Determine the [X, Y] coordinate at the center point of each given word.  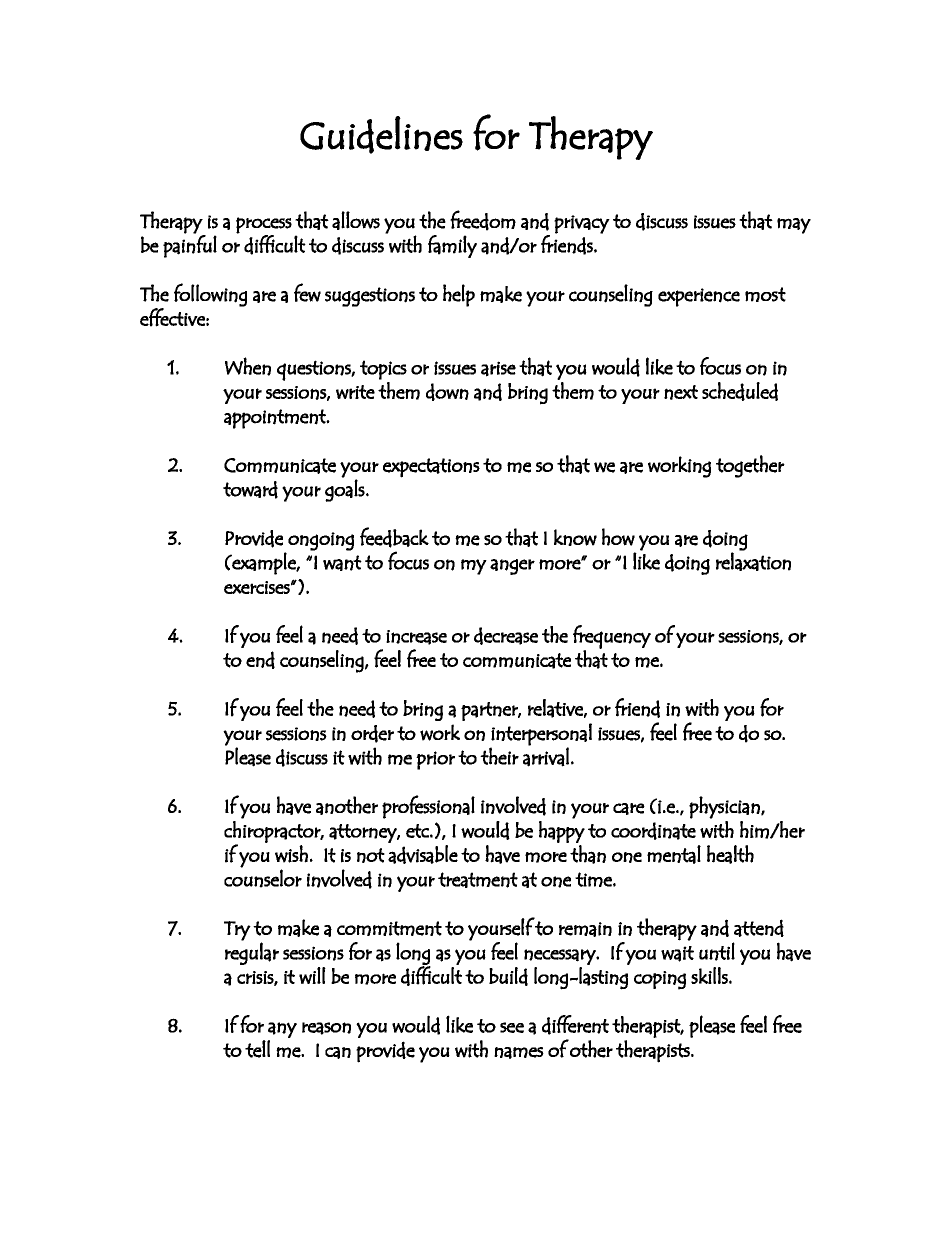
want [342, 563]
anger [512, 567]
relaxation [753, 560]
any [282, 1030]
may [794, 226]
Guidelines [381, 135]
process [264, 225]
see [512, 1027]
